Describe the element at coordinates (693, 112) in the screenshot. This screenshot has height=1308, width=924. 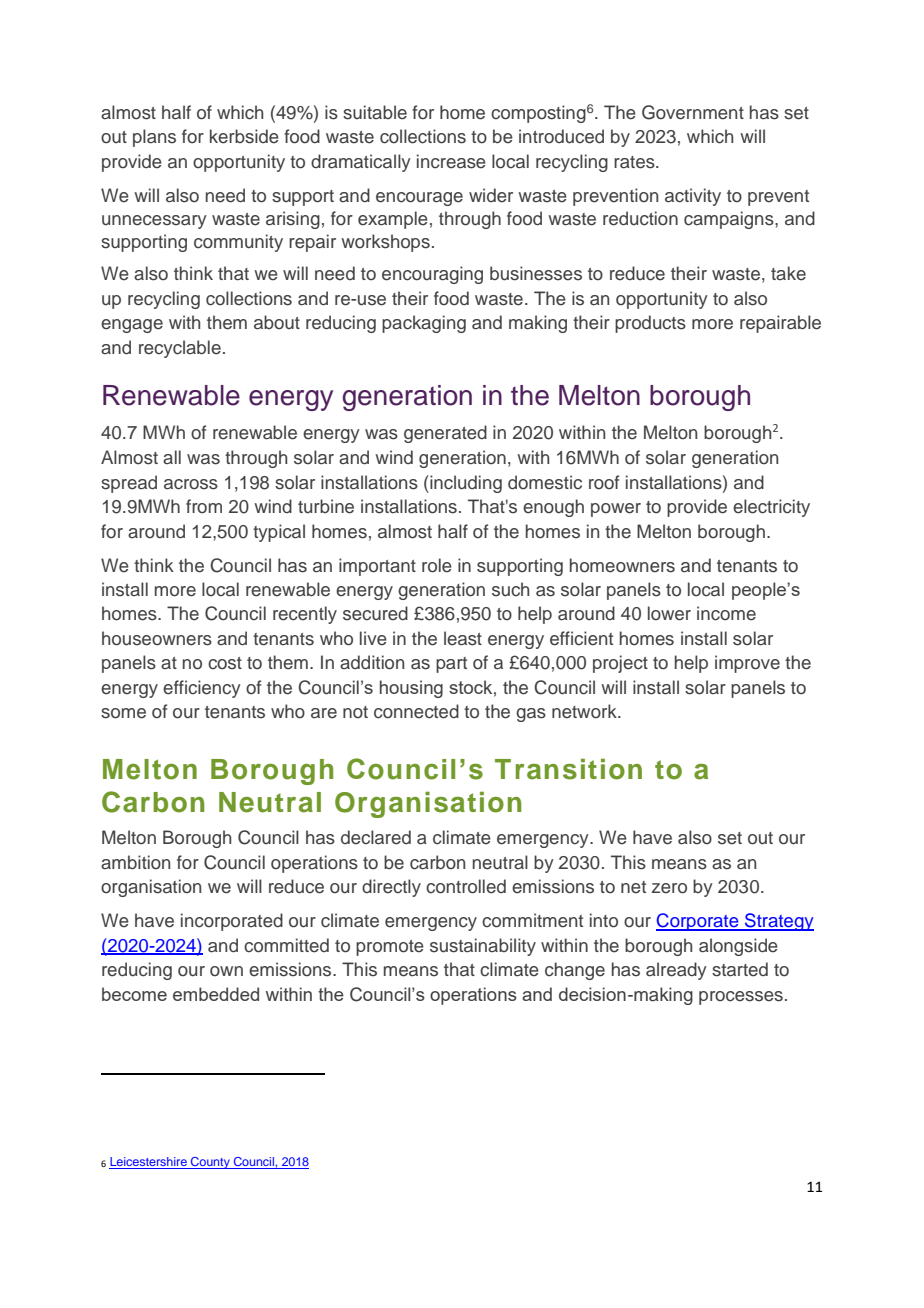
I see `Government` at that location.
